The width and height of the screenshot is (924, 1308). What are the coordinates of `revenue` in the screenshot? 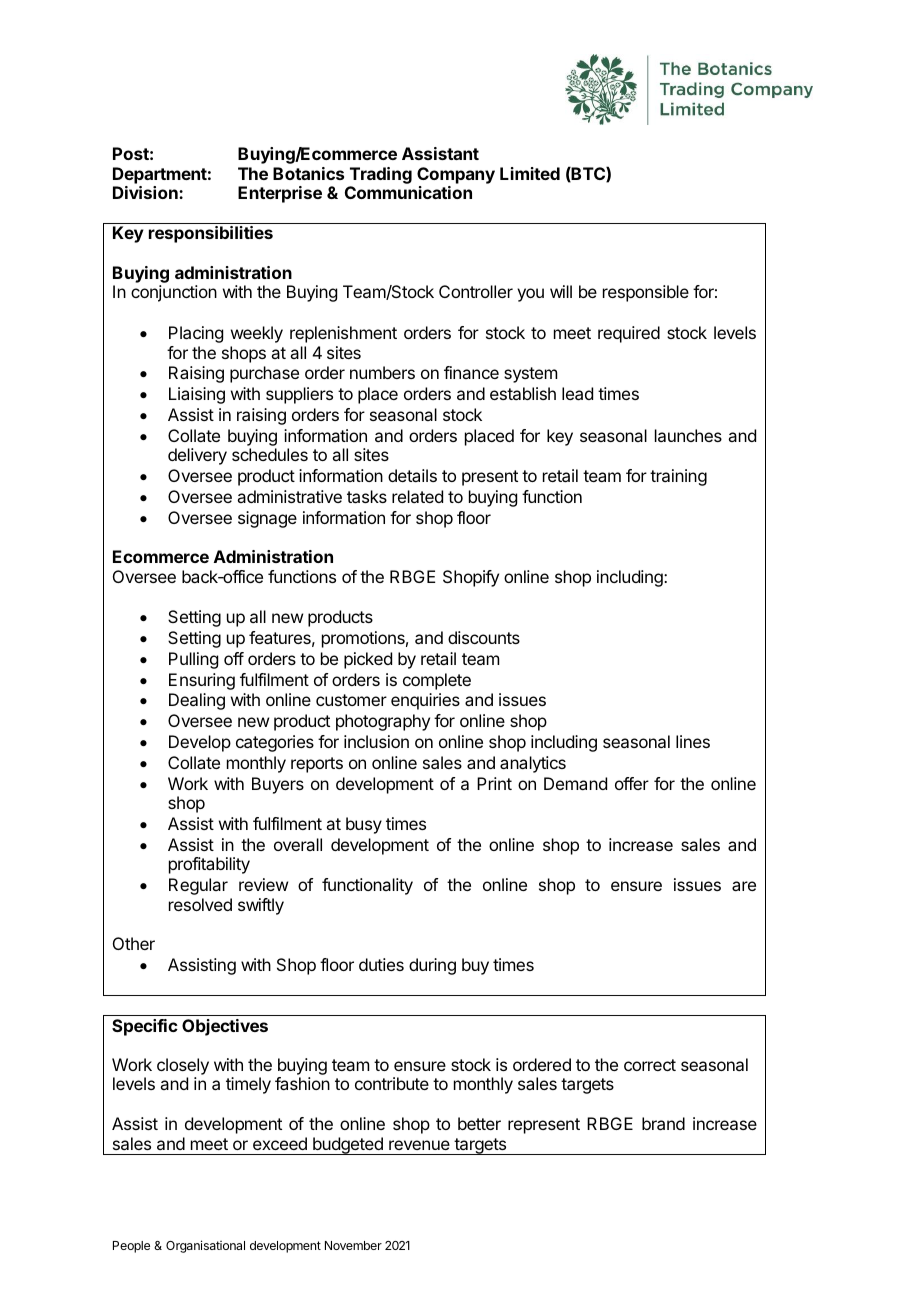 It's located at (419, 1145).
